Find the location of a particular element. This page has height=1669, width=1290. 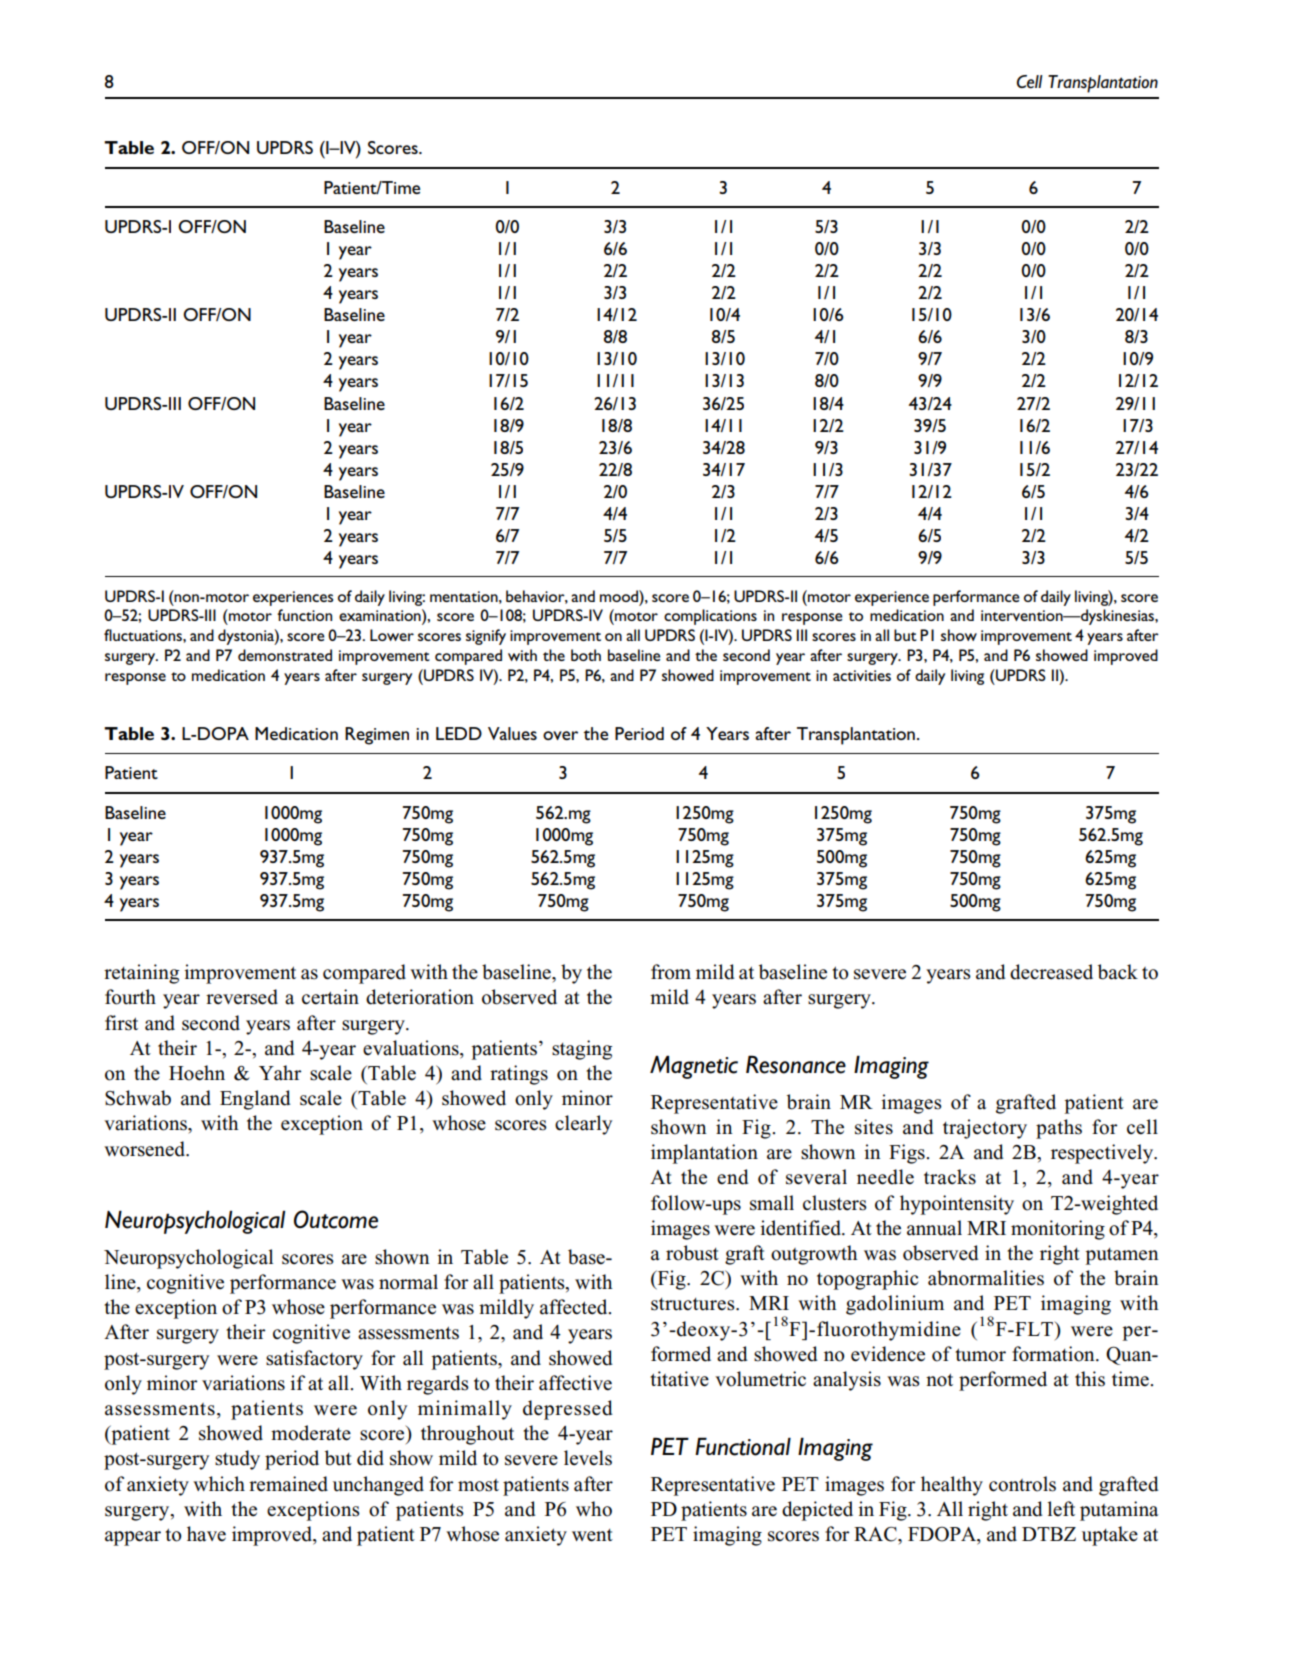

both is located at coordinates (586, 655).
